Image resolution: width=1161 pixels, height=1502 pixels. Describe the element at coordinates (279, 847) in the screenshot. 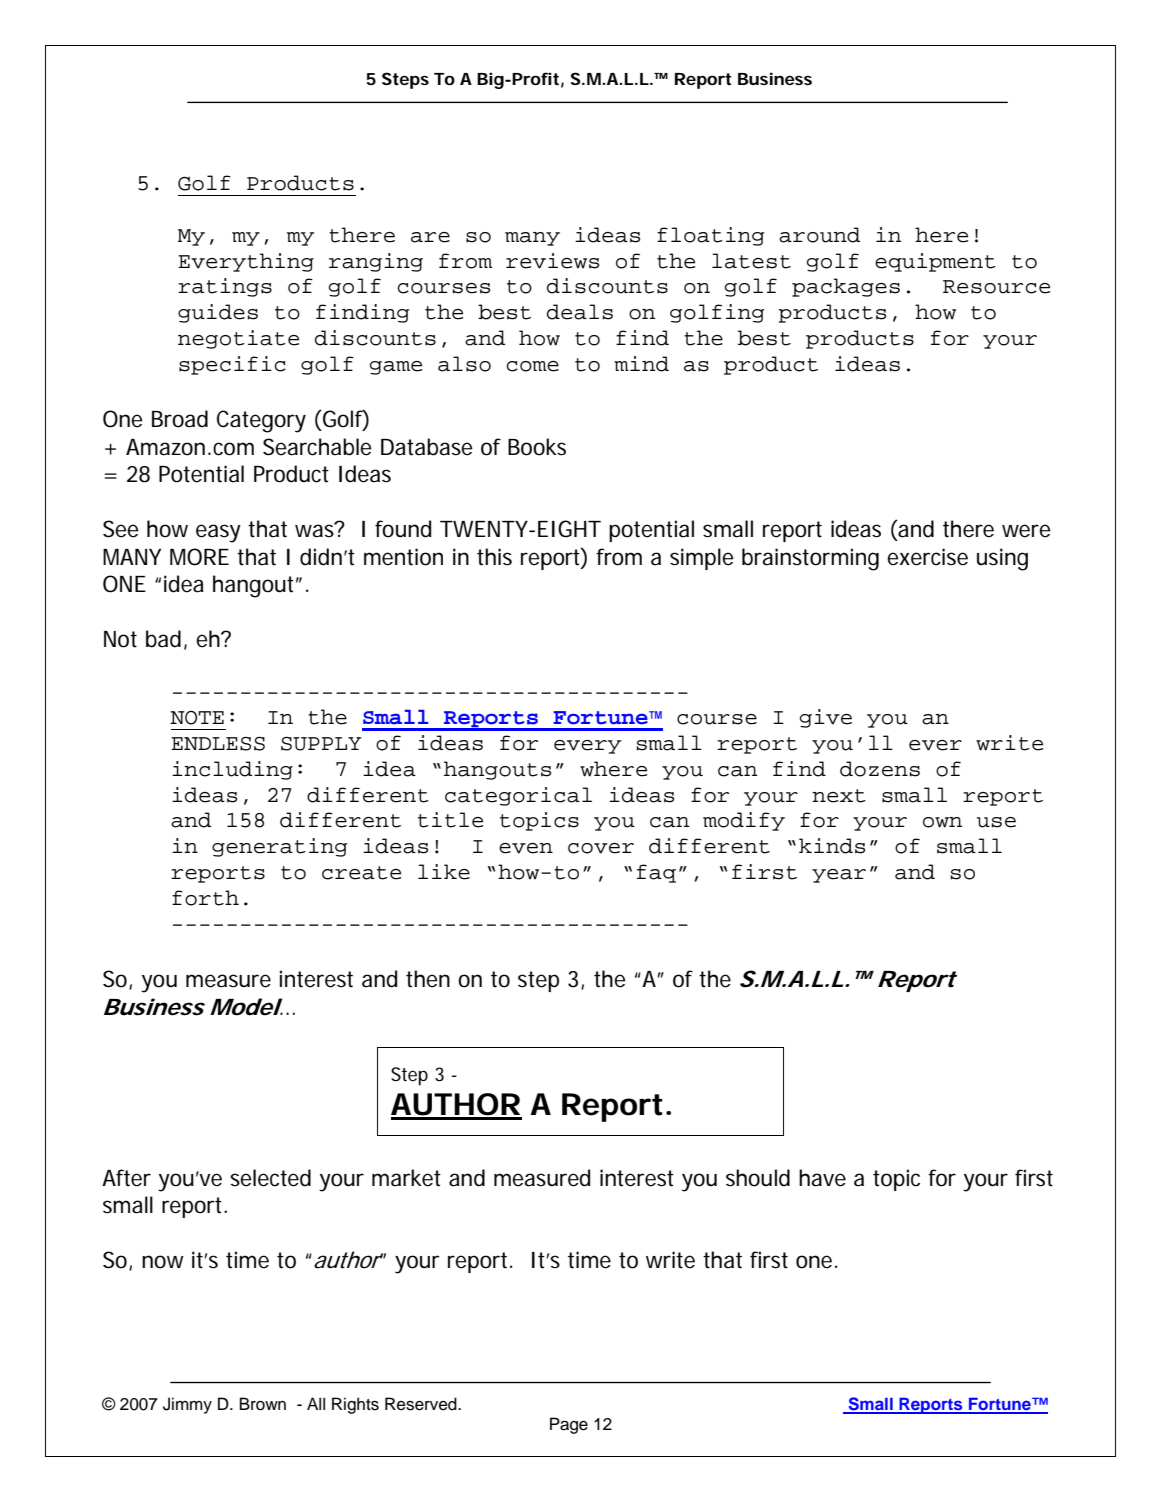

I see `generating` at that location.
